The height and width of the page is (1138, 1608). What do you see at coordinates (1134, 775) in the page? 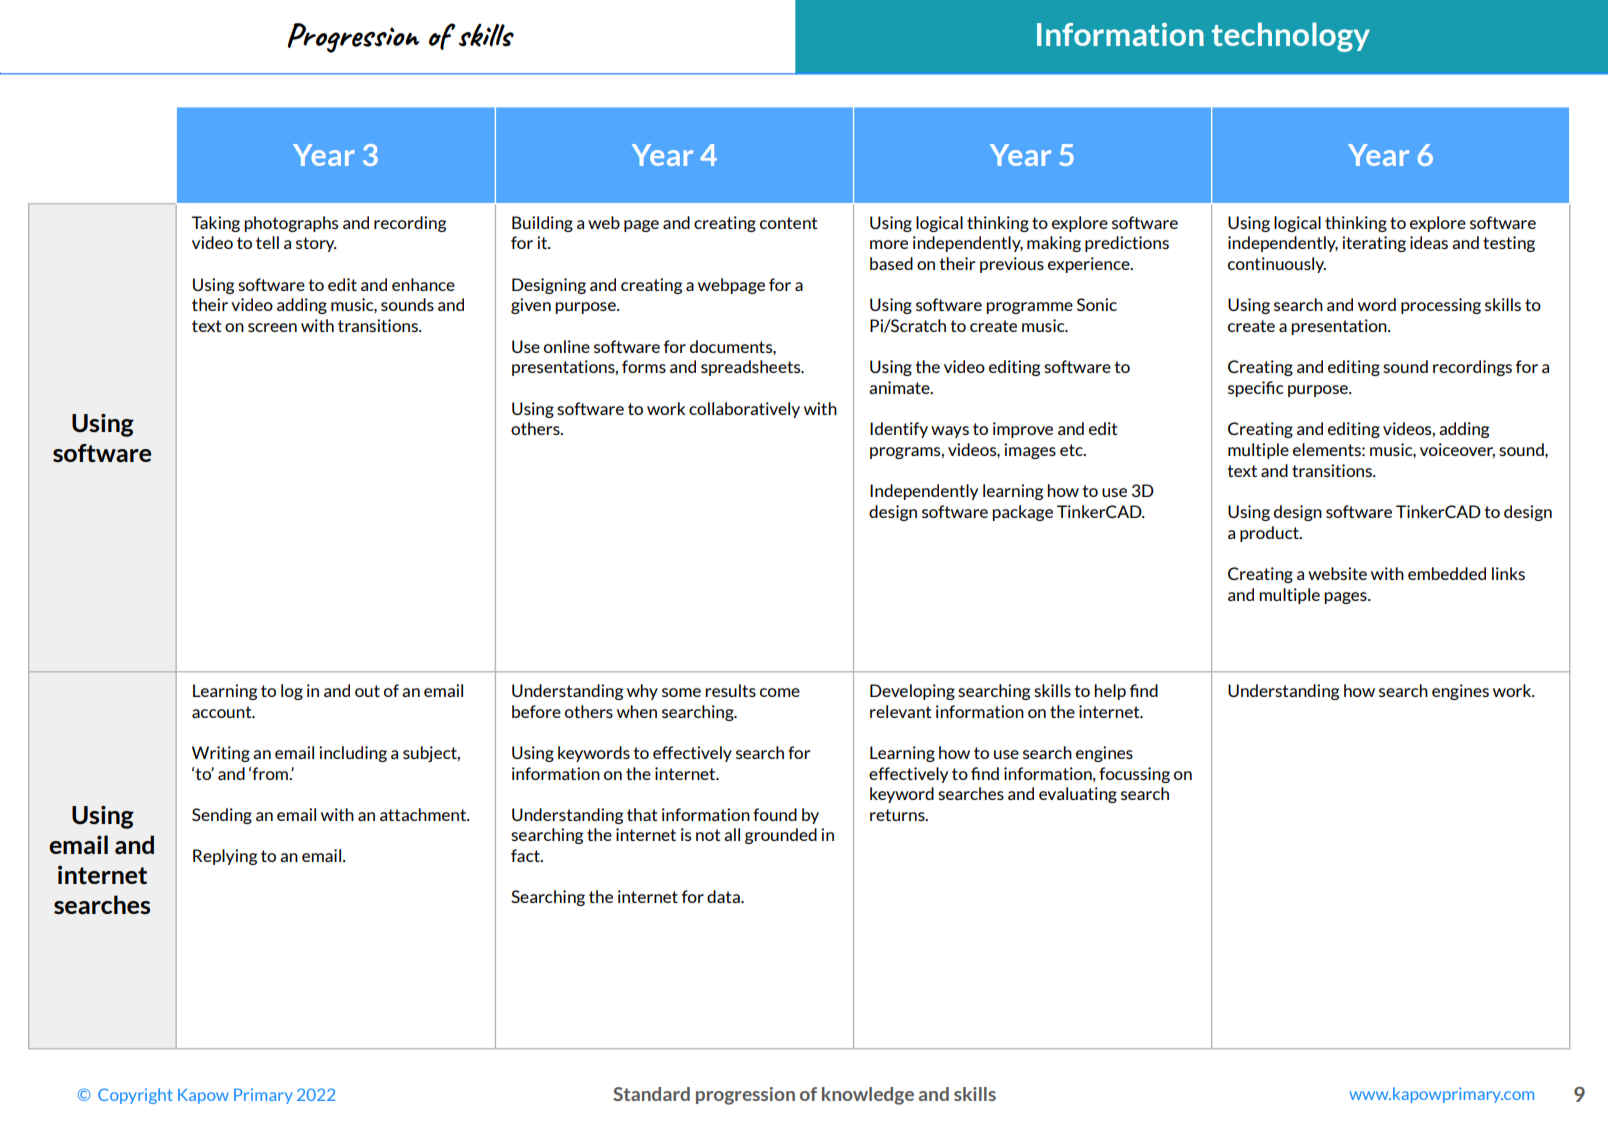
I see `focussing` at bounding box center [1134, 775].
